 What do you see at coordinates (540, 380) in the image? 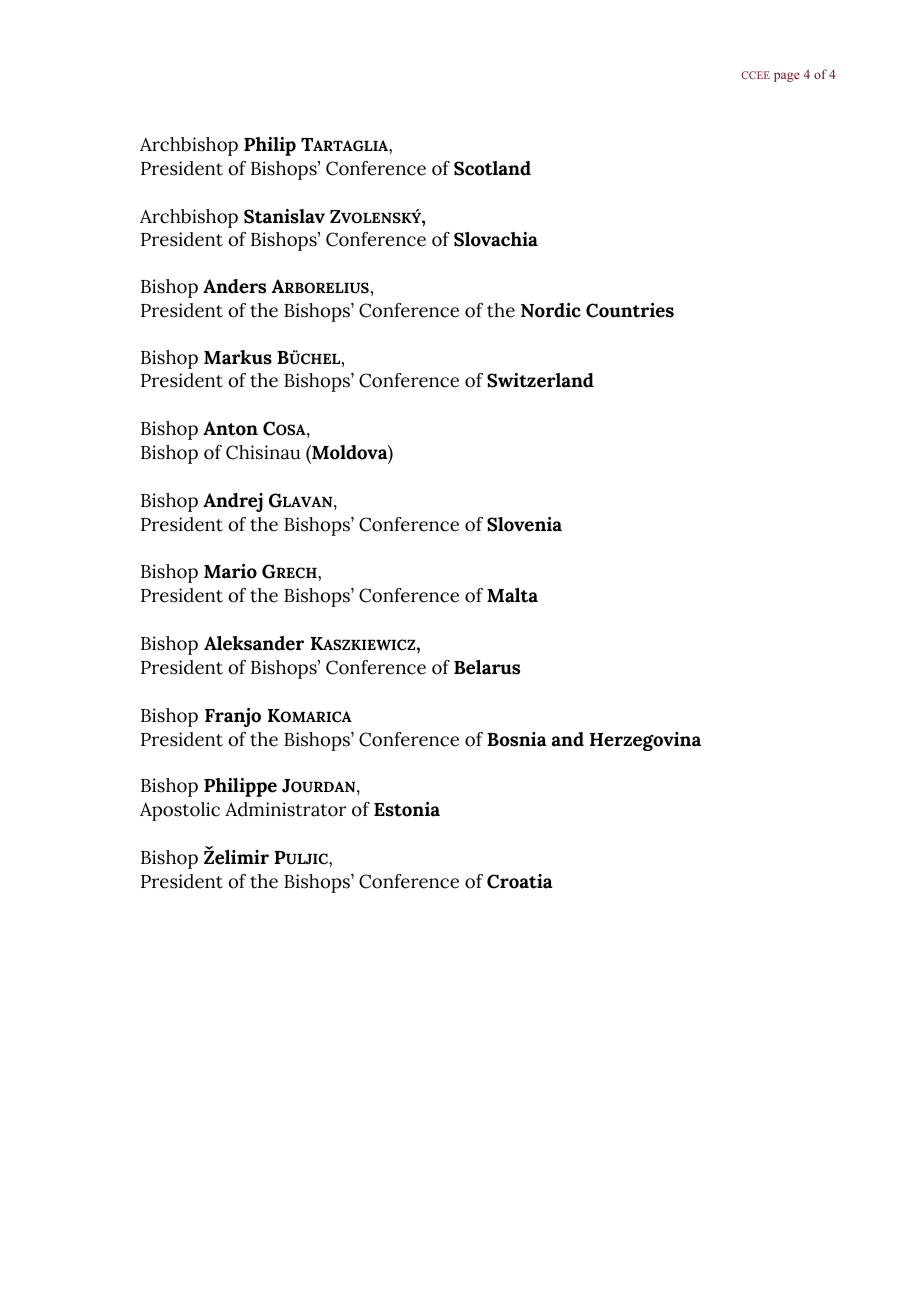
I see `Switzerland` at bounding box center [540, 380].
